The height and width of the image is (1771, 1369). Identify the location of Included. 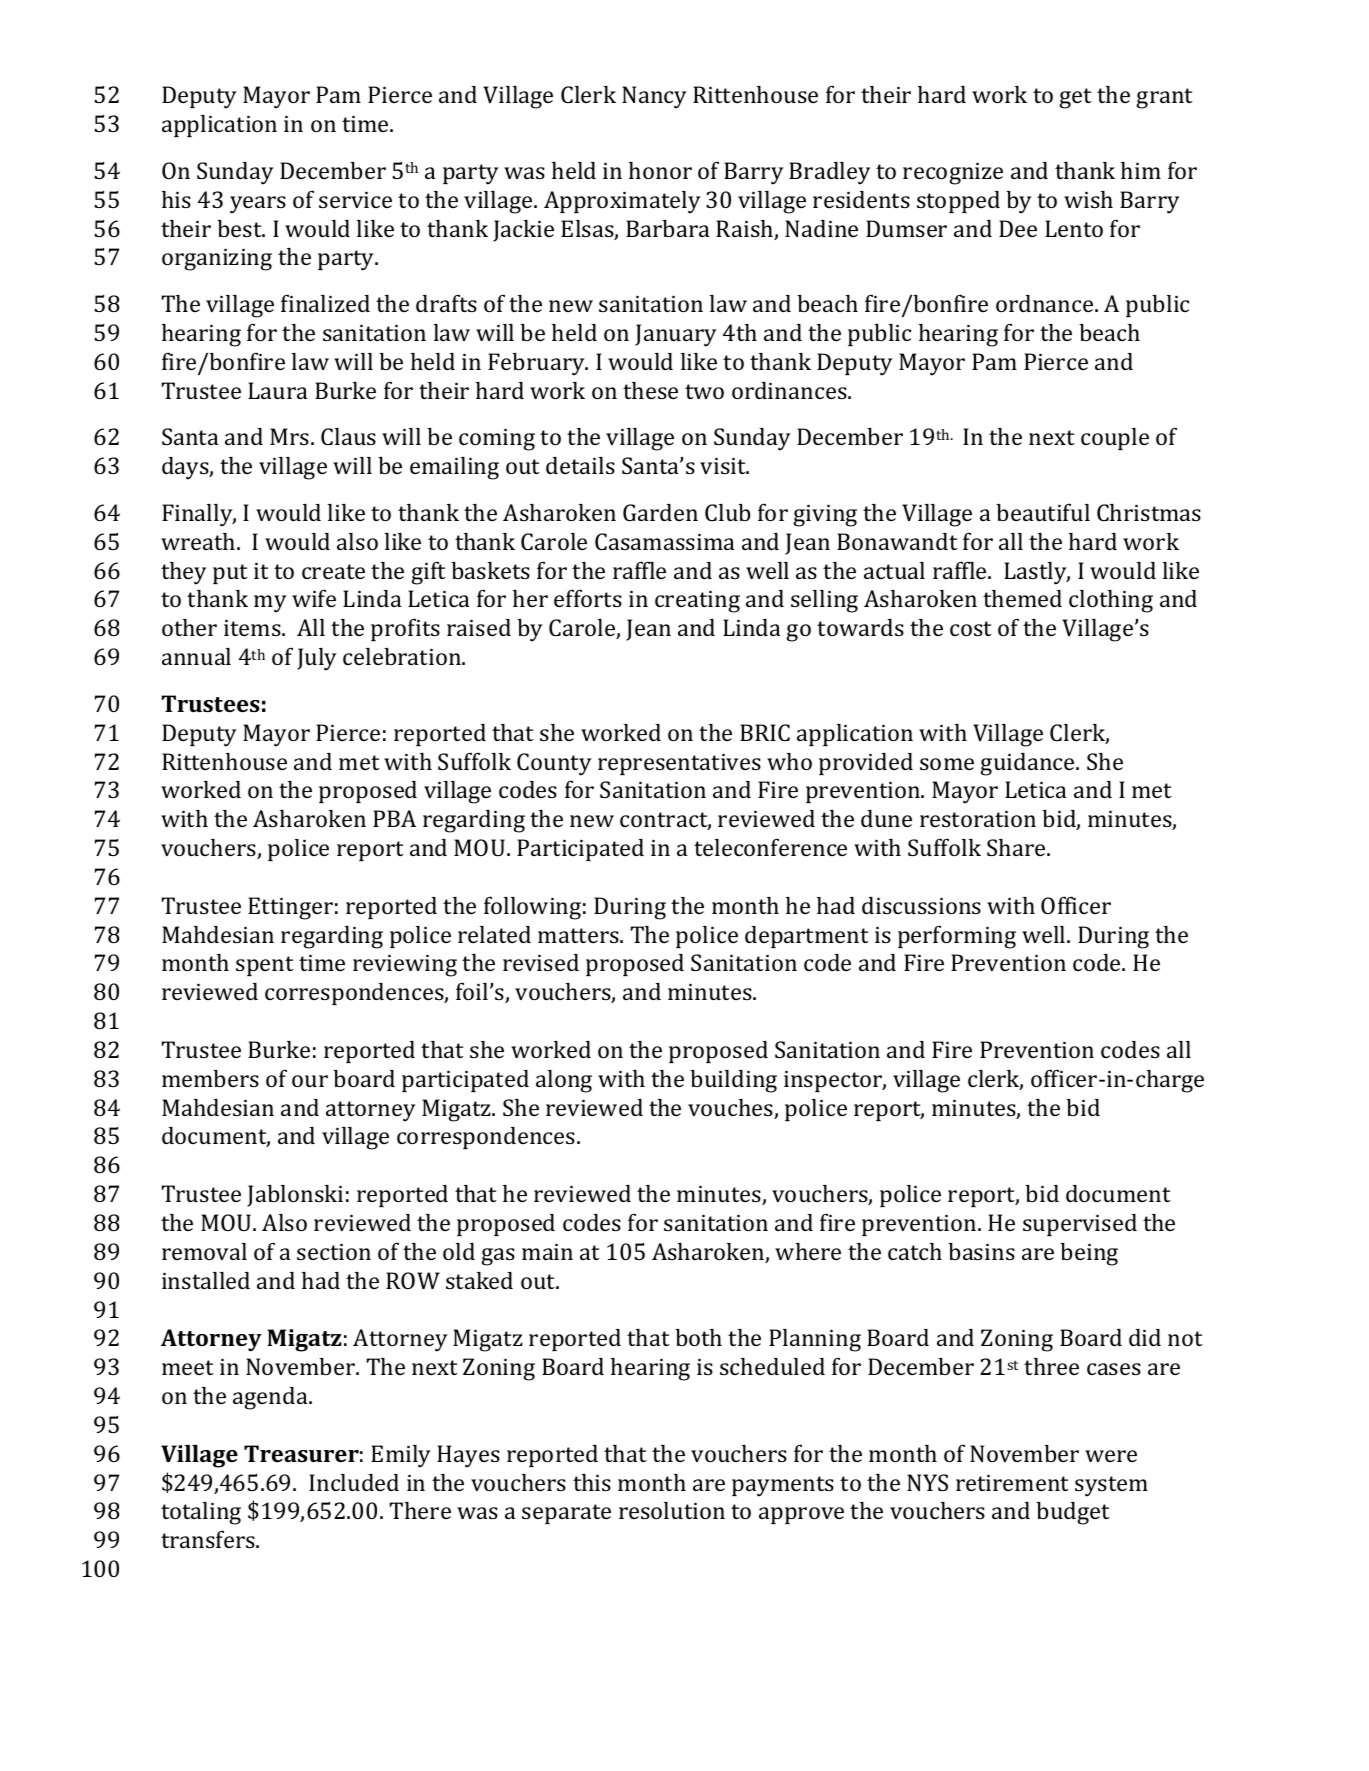
(354, 1482).
